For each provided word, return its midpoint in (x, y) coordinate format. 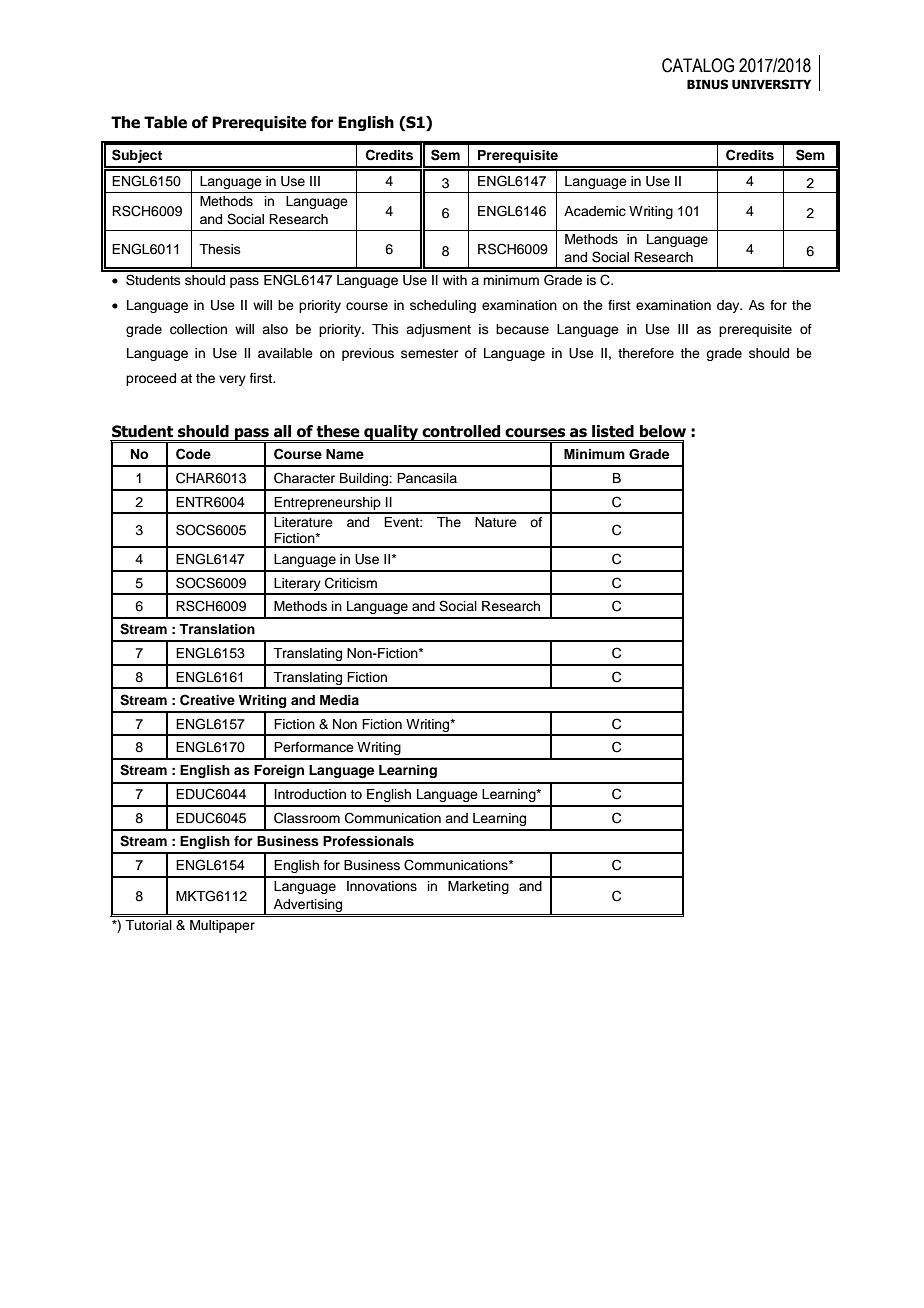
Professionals (368, 841)
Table (165, 122)
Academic (595, 211)
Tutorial (148, 925)
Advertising (308, 907)
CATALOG (698, 65)
